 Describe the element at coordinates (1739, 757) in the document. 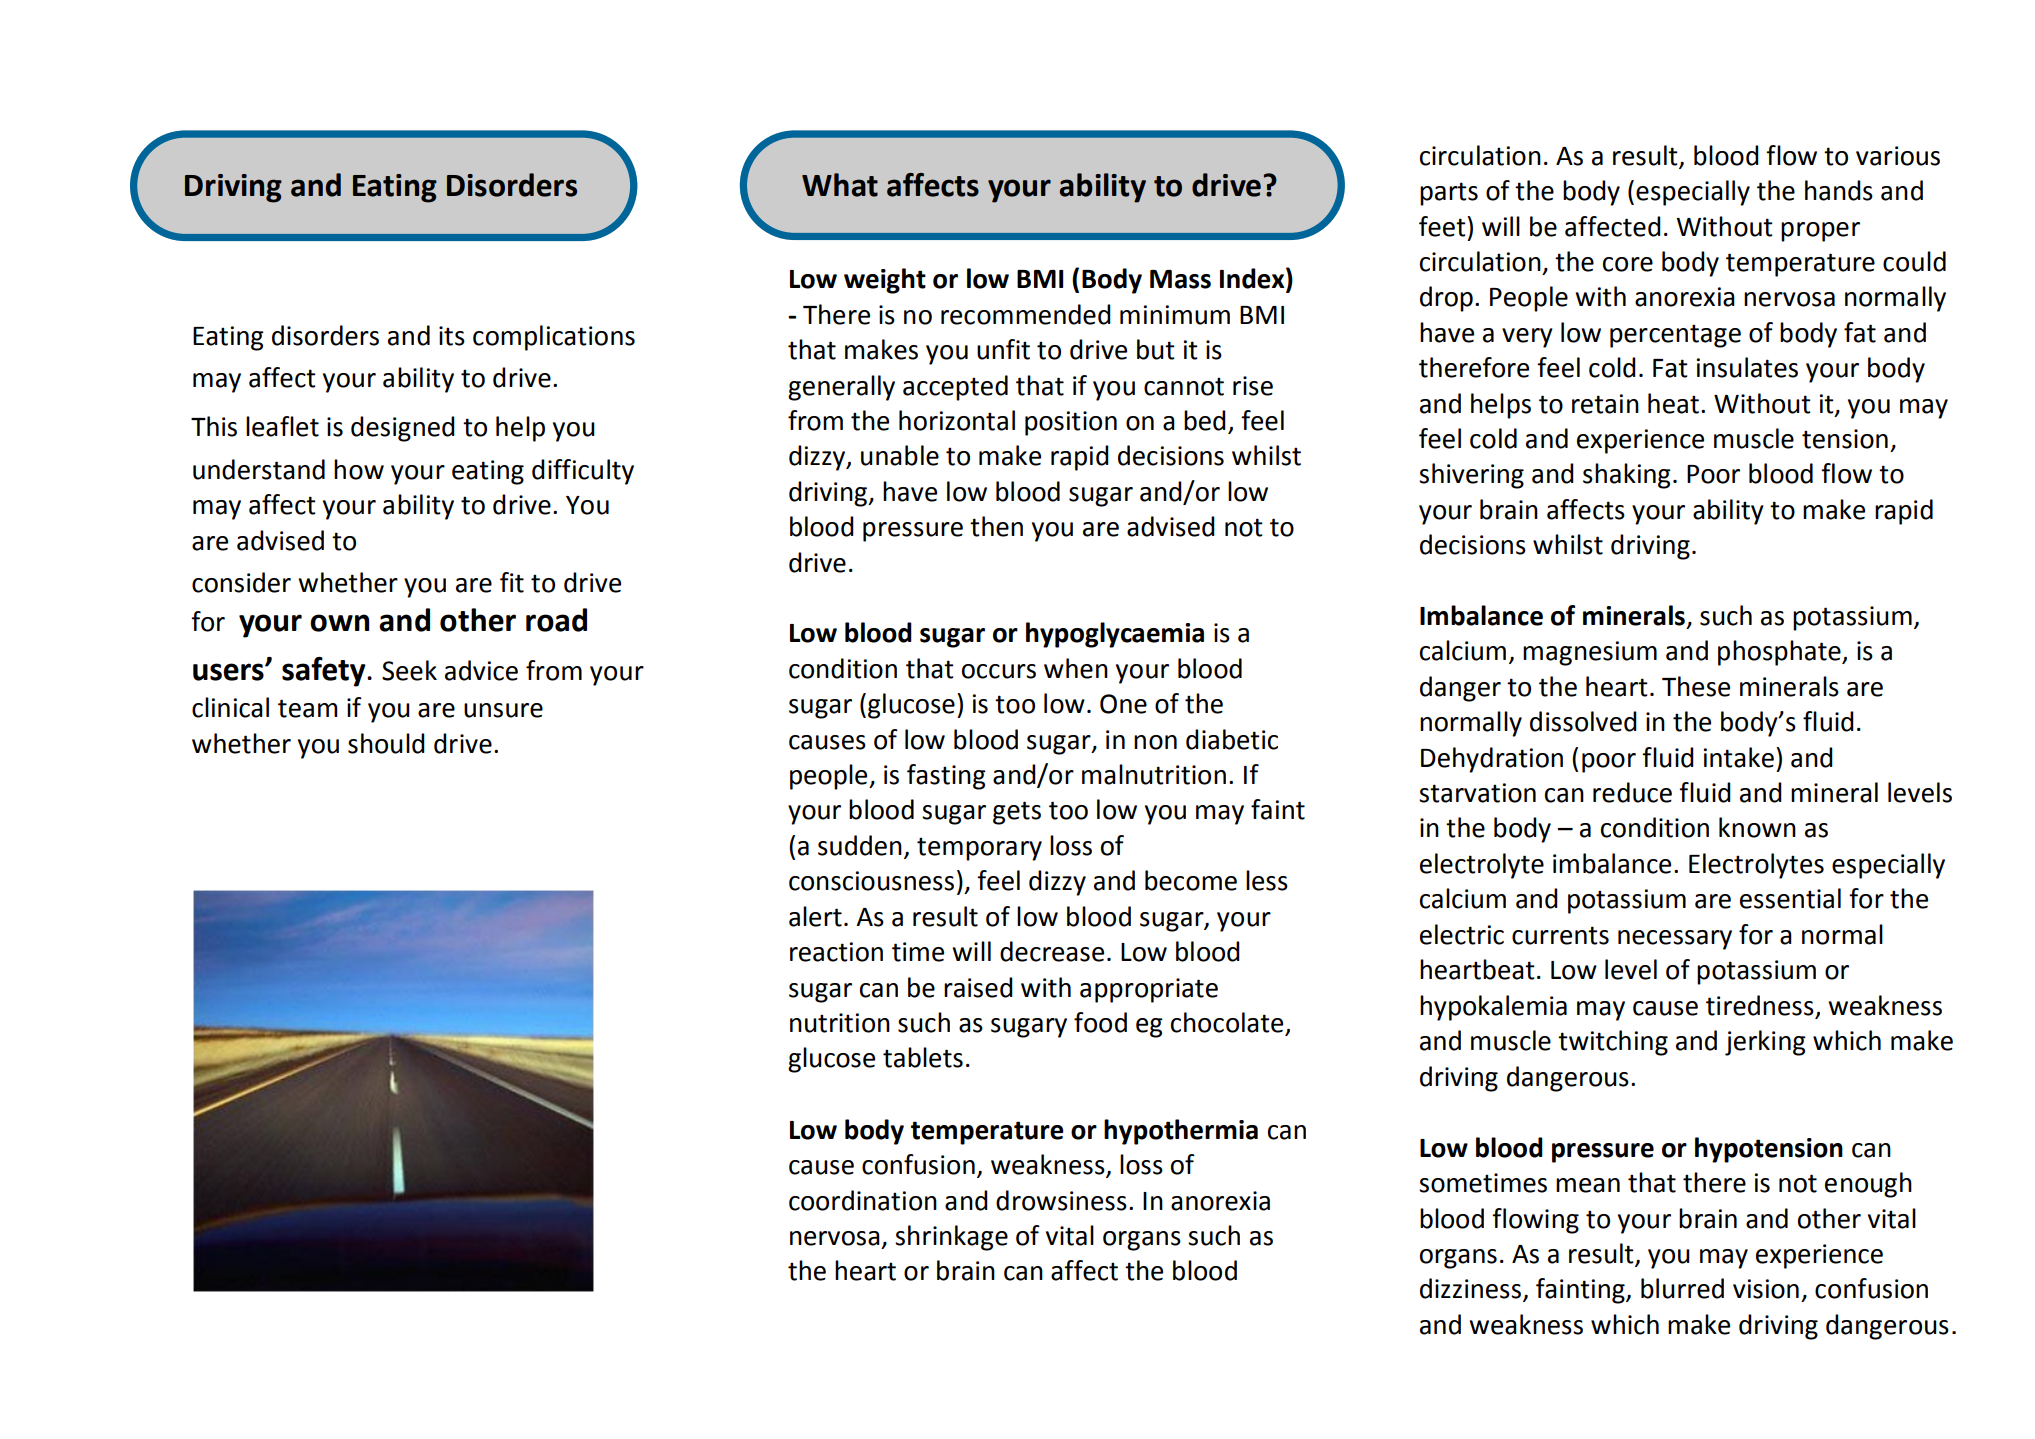

I see `intake` at that location.
